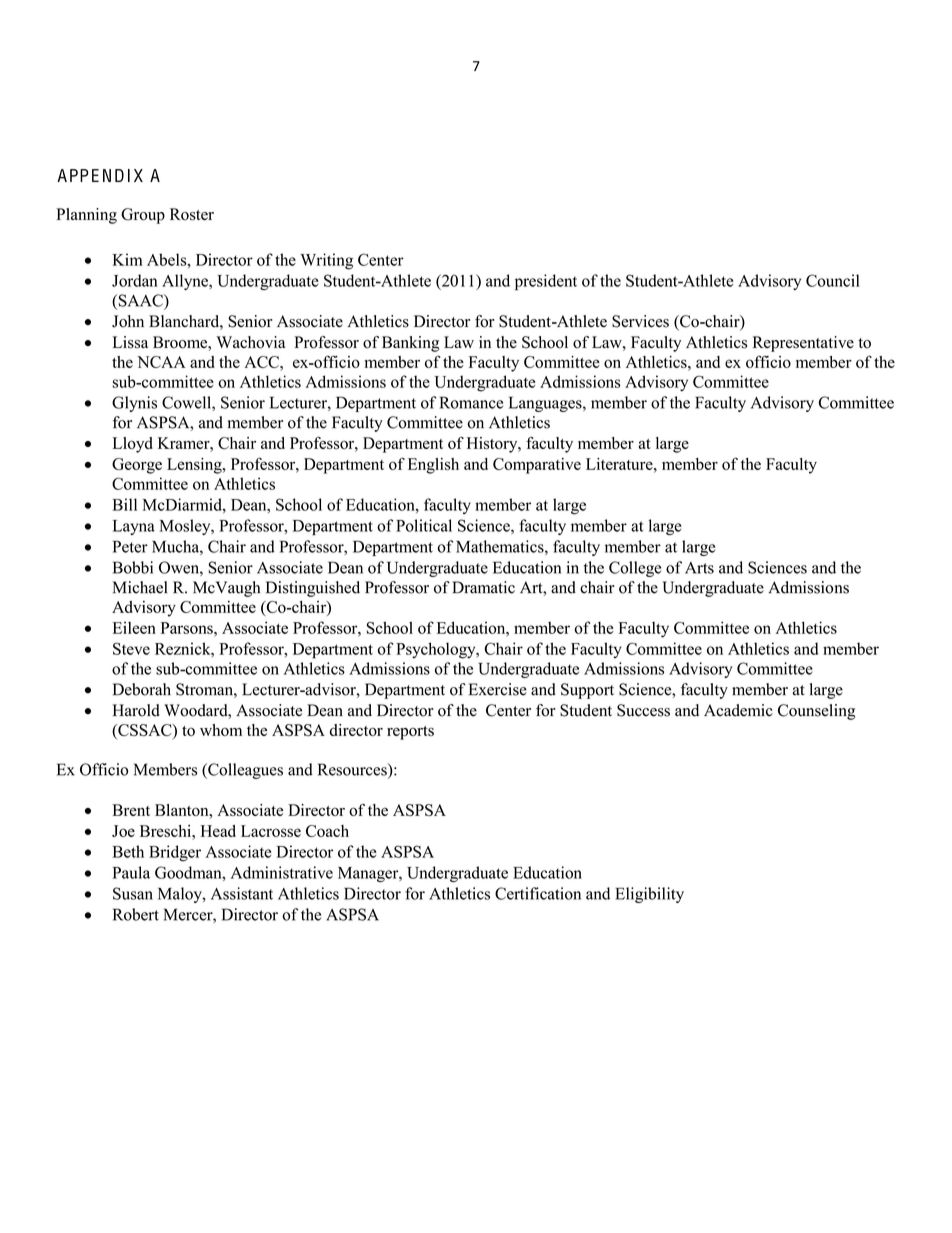  What do you see at coordinates (483, 587) in the screenshot?
I see `Dramatic` at bounding box center [483, 587].
